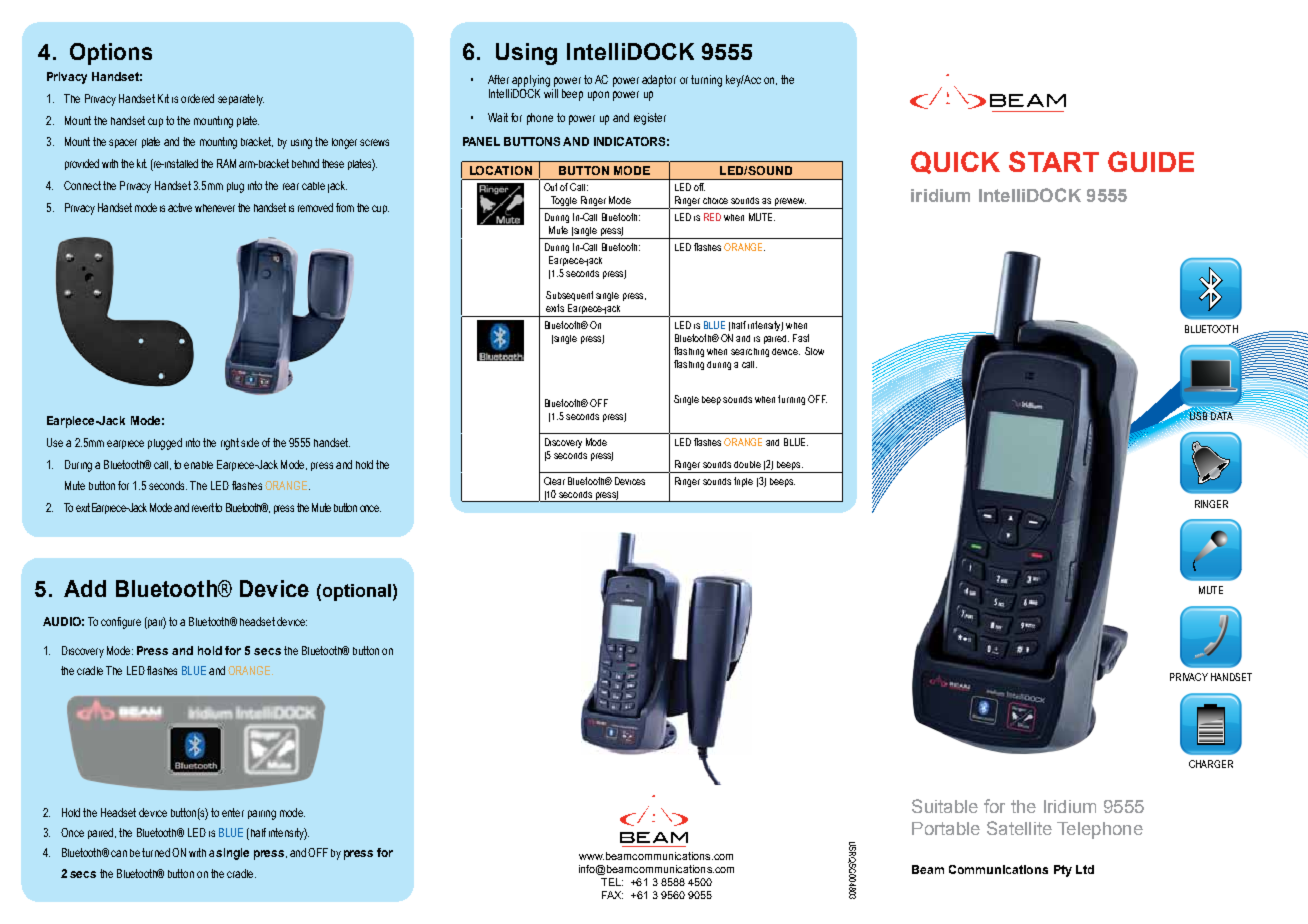 The width and height of the screenshot is (1308, 924). I want to click on enable, so click(198, 465).
